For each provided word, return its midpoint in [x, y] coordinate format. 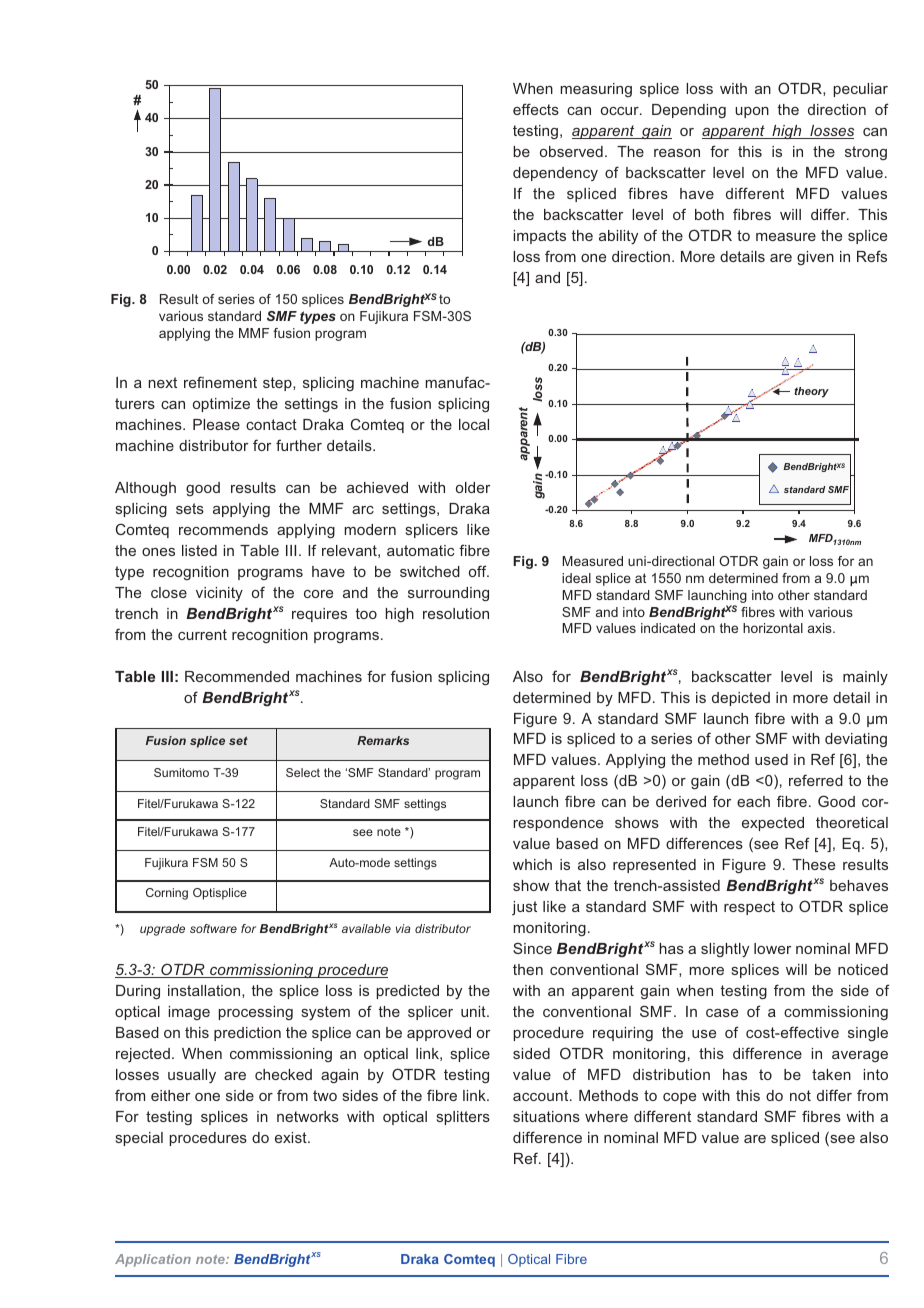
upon [752, 112]
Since [532, 948]
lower [772, 948]
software [213, 928]
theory [811, 392]
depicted [741, 699]
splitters [463, 1118]
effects [536, 109]
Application [153, 1260]
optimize [221, 405]
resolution [456, 613]
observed [571, 151]
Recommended [237, 676]
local [474, 424]
